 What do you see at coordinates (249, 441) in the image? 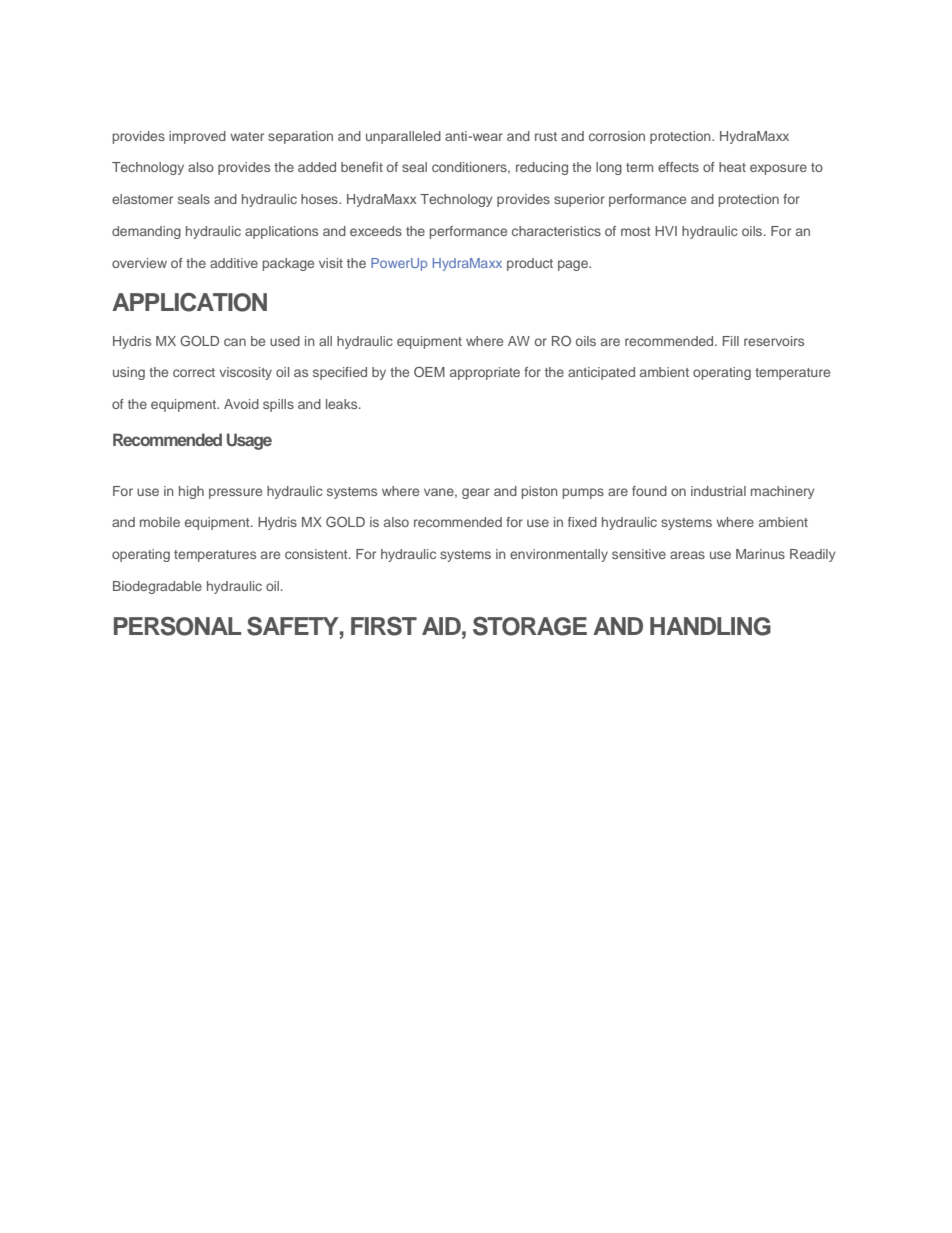
I see `Usage` at bounding box center [249, 441].
